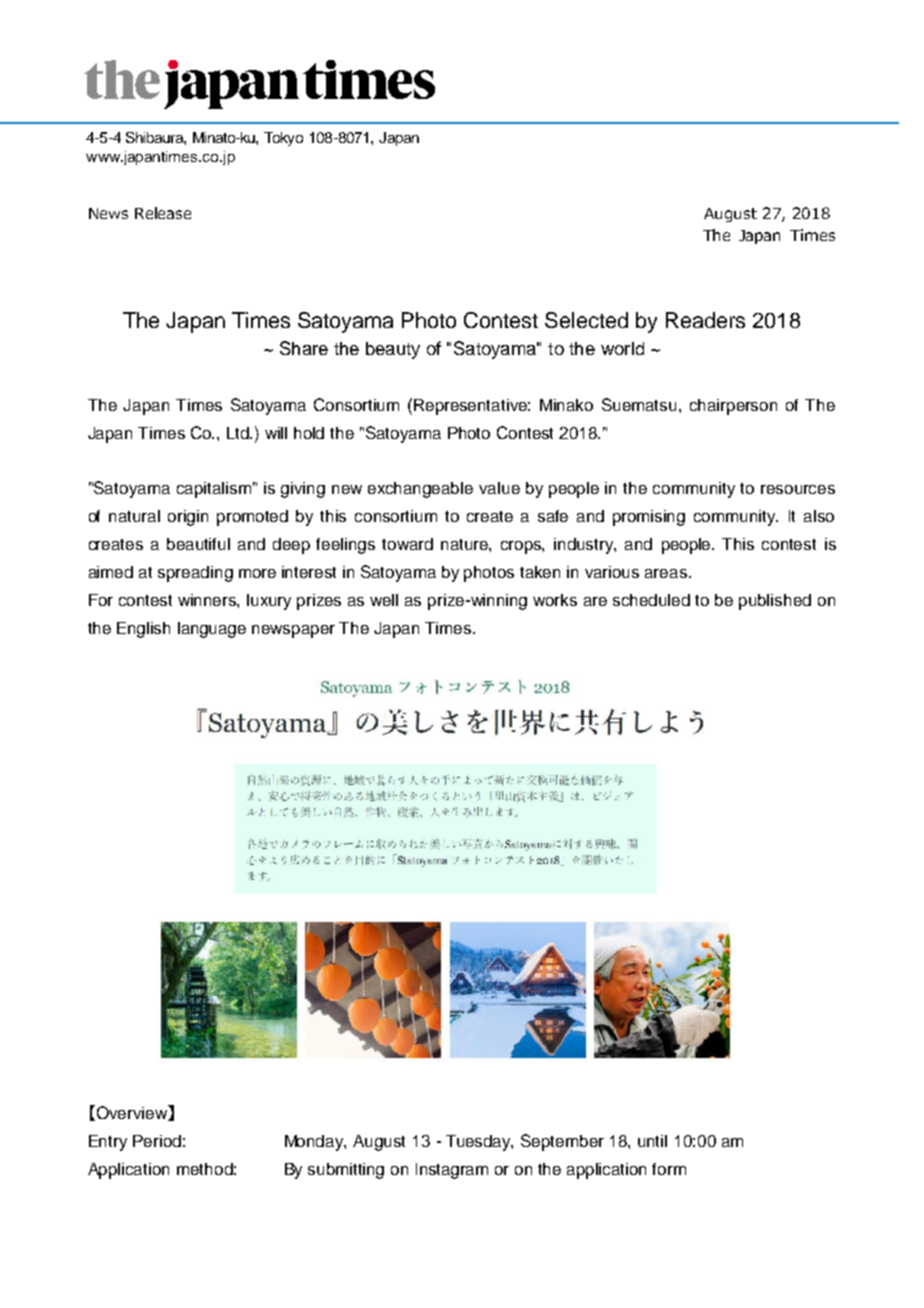 This image has width=924, height=1308. What do you see at coordinates (212, 630) in the image?
I see `language` at bounding box center [212, 630].
